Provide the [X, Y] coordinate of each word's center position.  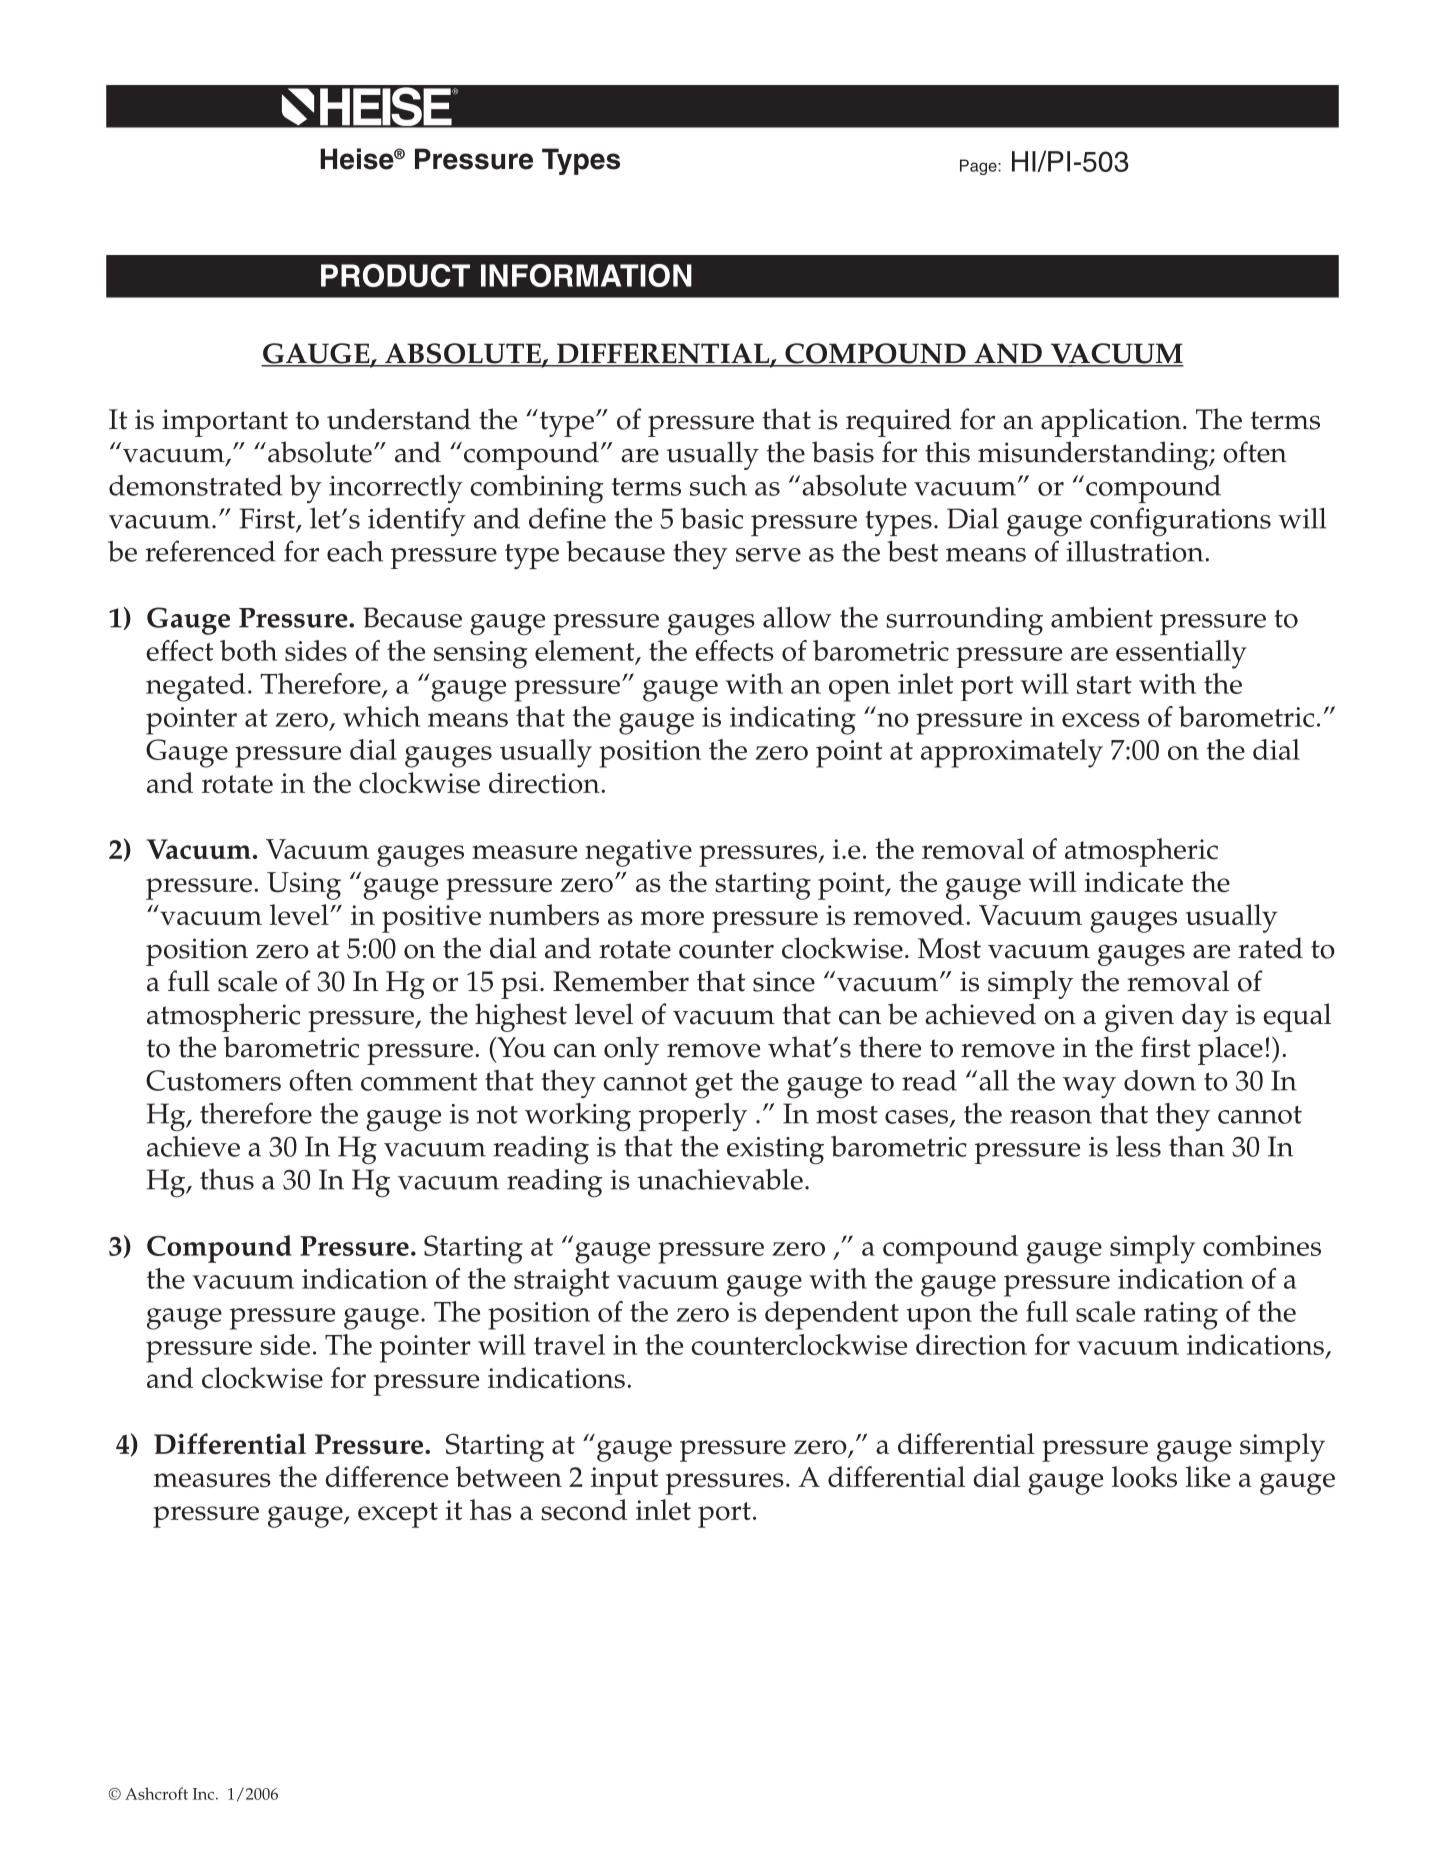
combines [1262, 1245]
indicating [793, 720]
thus [227, 1179]
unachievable [720, 1179]
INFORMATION [586, 275]
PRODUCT [395, 275]
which [381, 716]
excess [1101, 720]
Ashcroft [156, 1793]
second [584, 1510]
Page [979, 167]
